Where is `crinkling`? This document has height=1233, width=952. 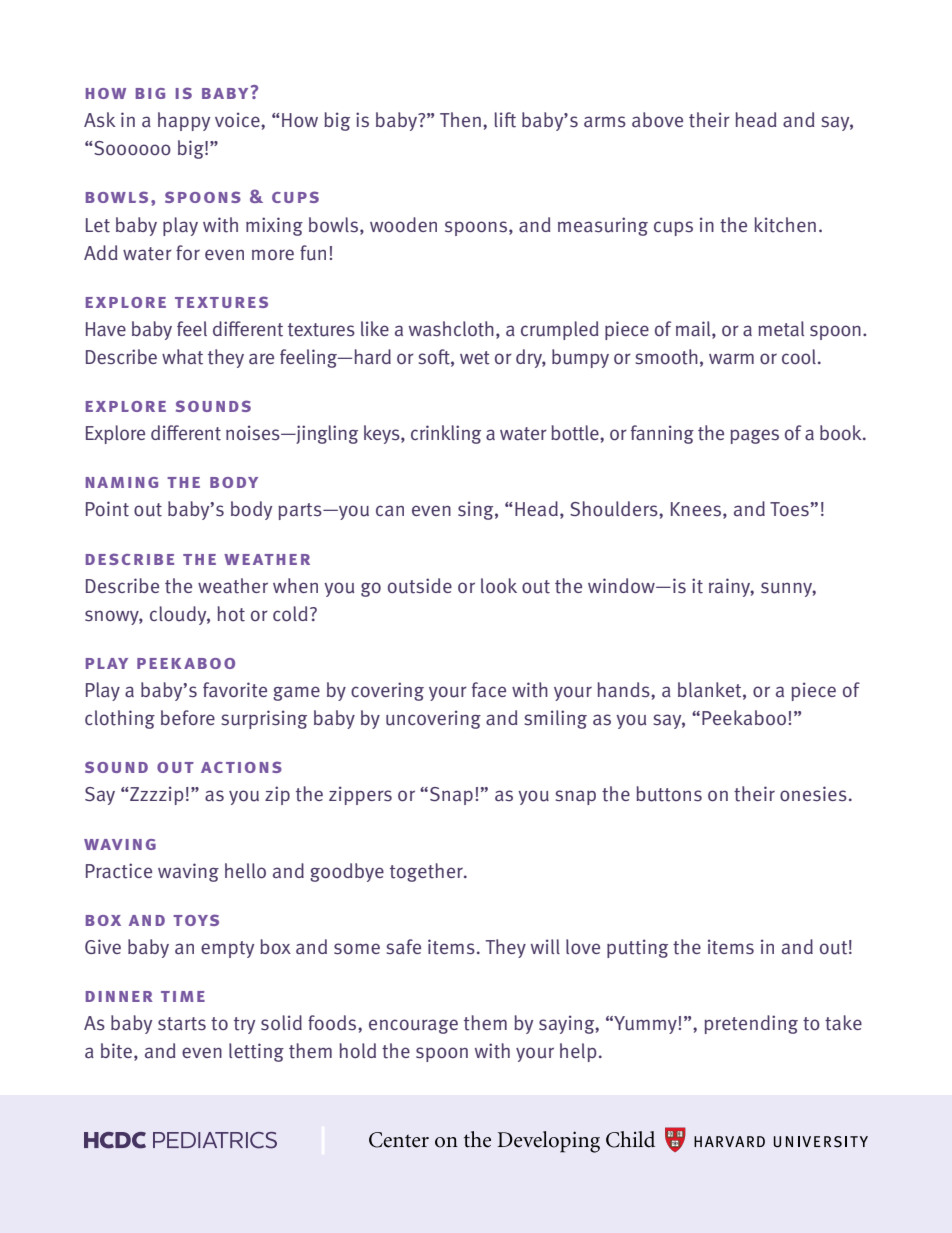 crinkling is located at coordinates (446, 434).
